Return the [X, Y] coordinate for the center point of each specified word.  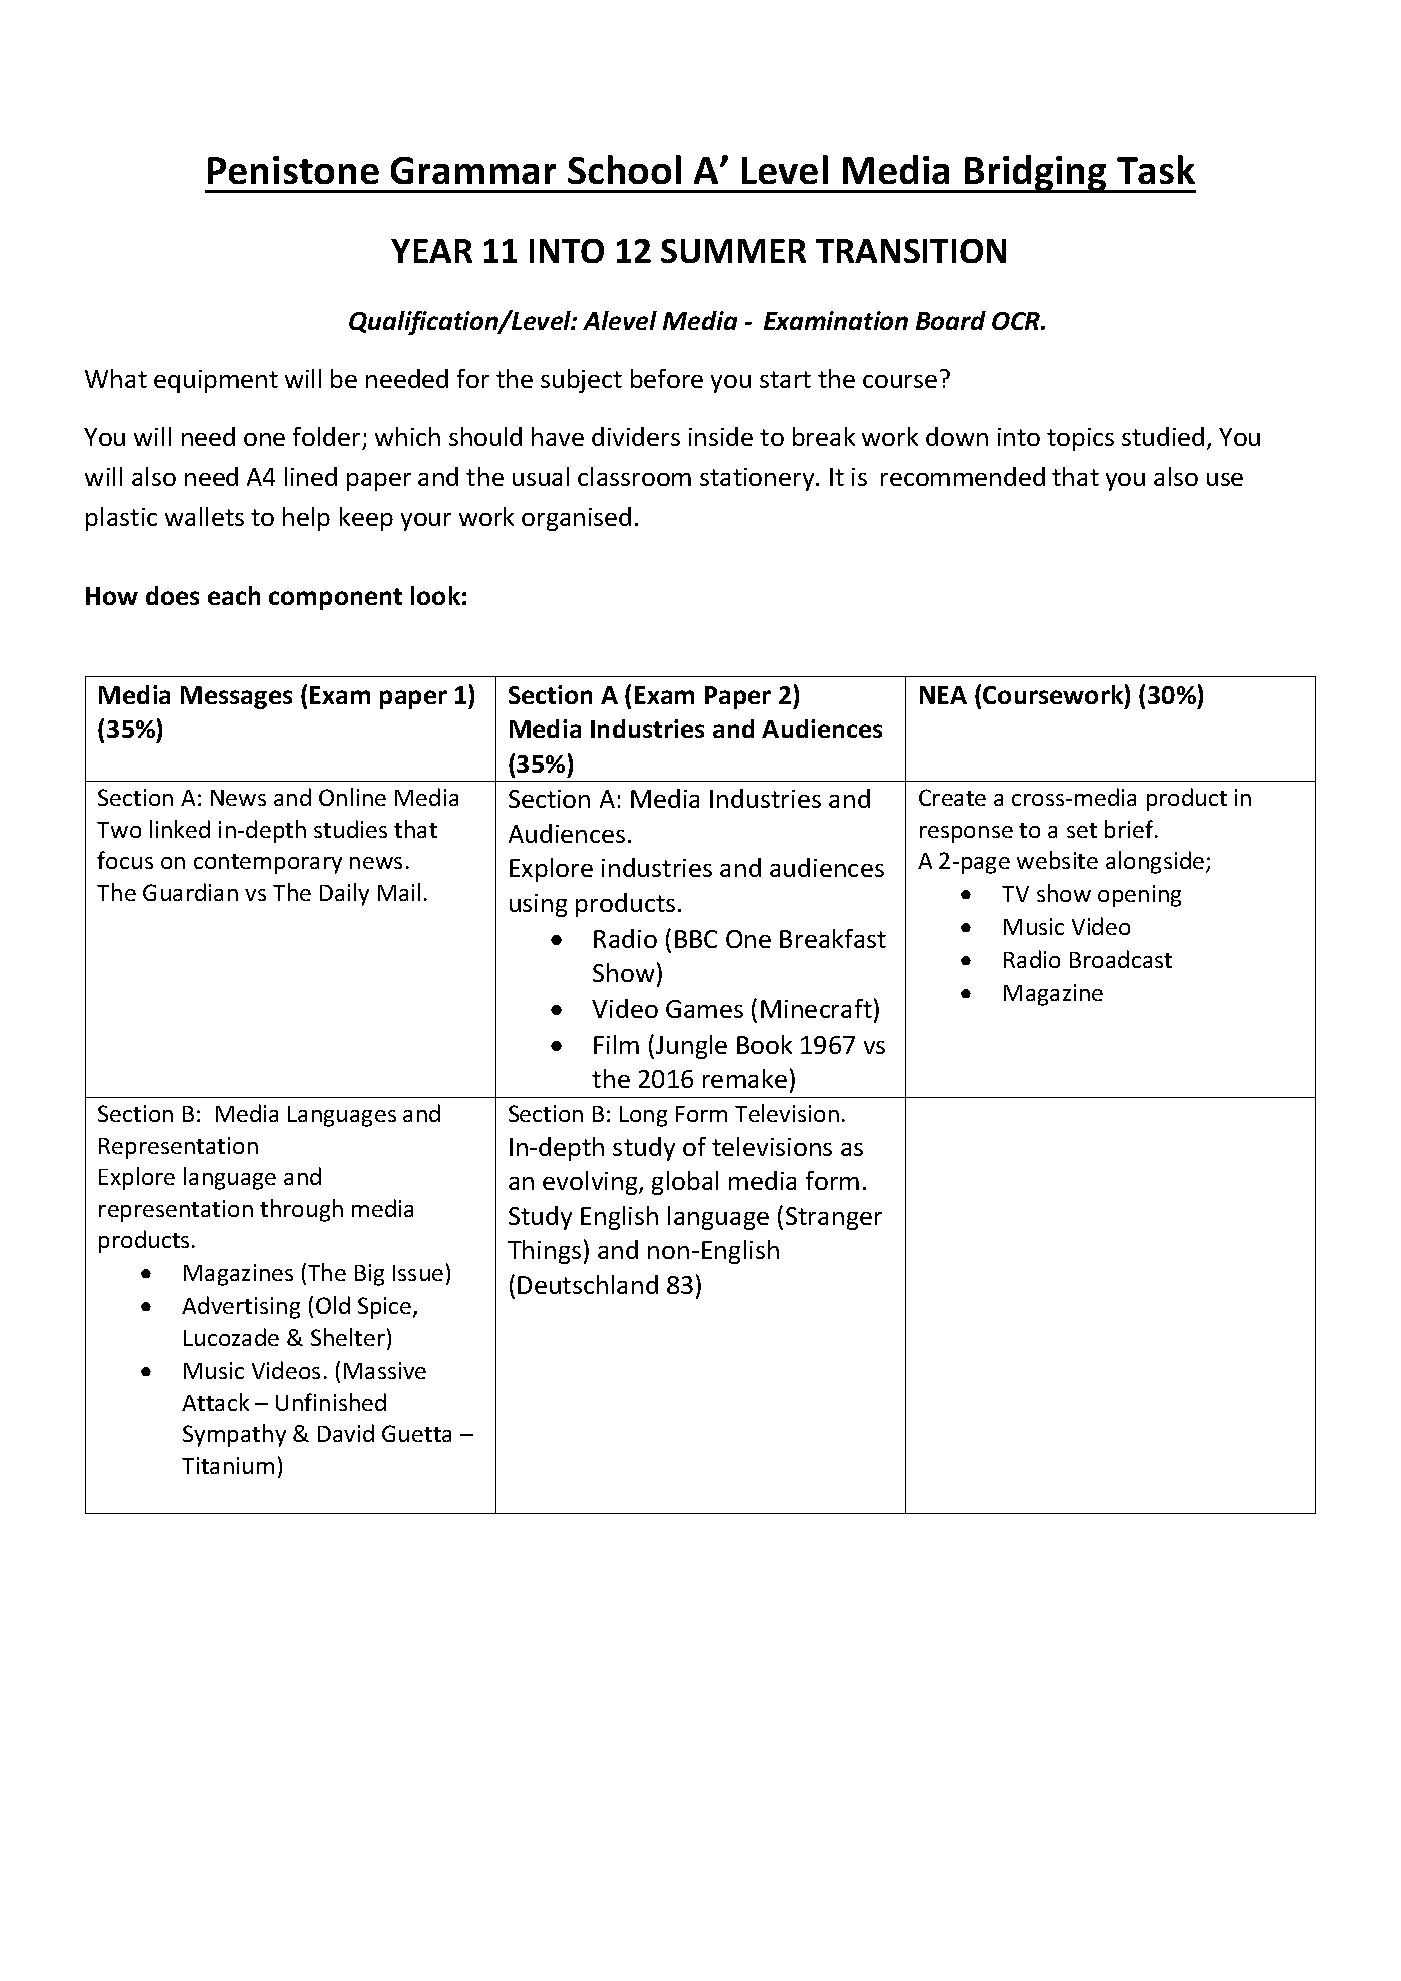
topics [1080, 439]
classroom [634, 476]
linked [180, 829]
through [301, 1210]
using [538, 905]
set [1082, 830]
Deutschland [588, 1284]
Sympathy [234, 1435]
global [685, 1183]
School [624, 169]
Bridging [1036, 174]
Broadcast [1121, 959]
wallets [204, 516]
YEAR [431, 251]
